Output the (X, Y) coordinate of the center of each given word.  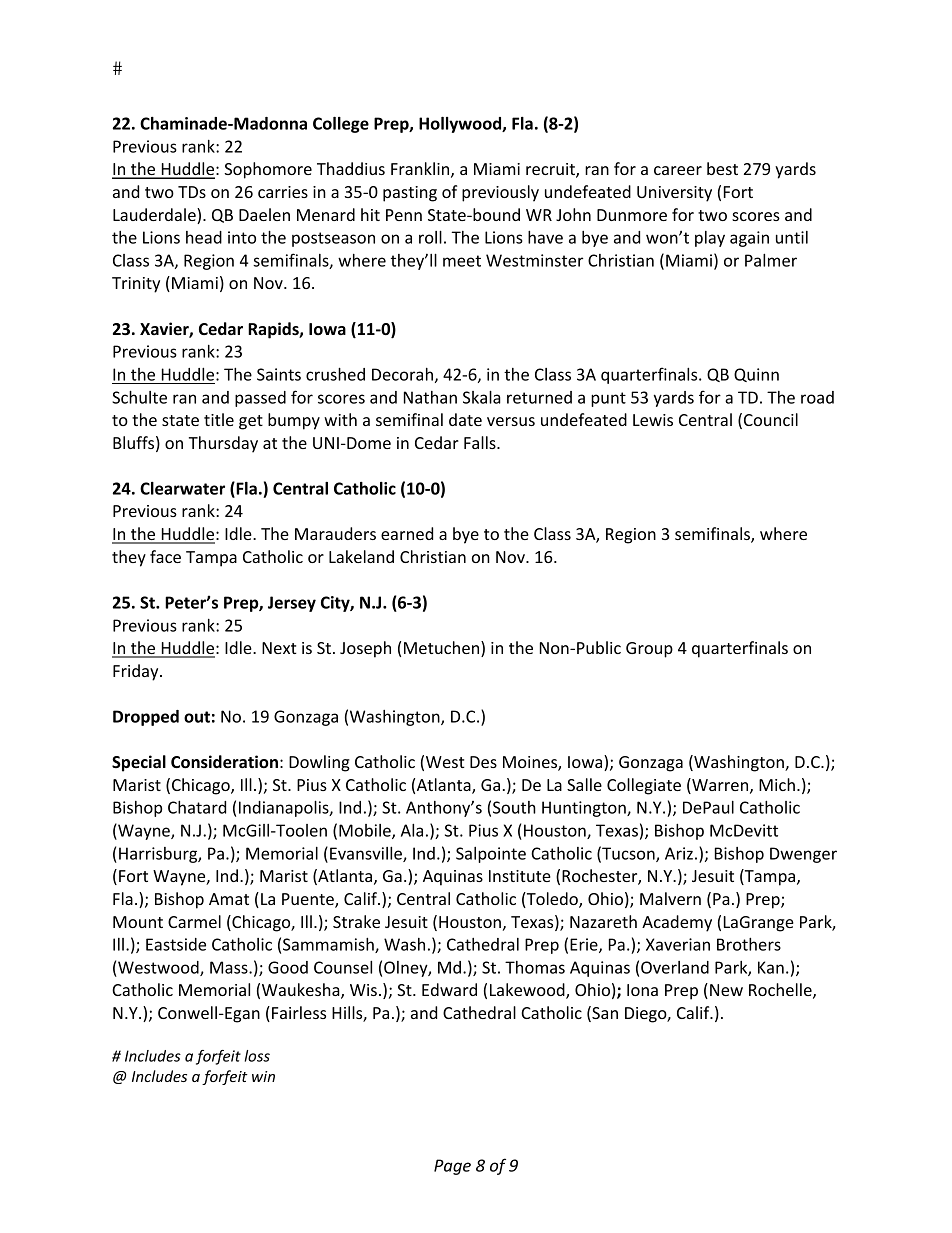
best (722, 168)
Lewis (653, 420)
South (514, 807)
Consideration (224, 762)
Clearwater (182, 488)
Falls (481, 442)
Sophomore (268, 170)
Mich (777, 784)
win (263, 1076)
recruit (551, 170)
